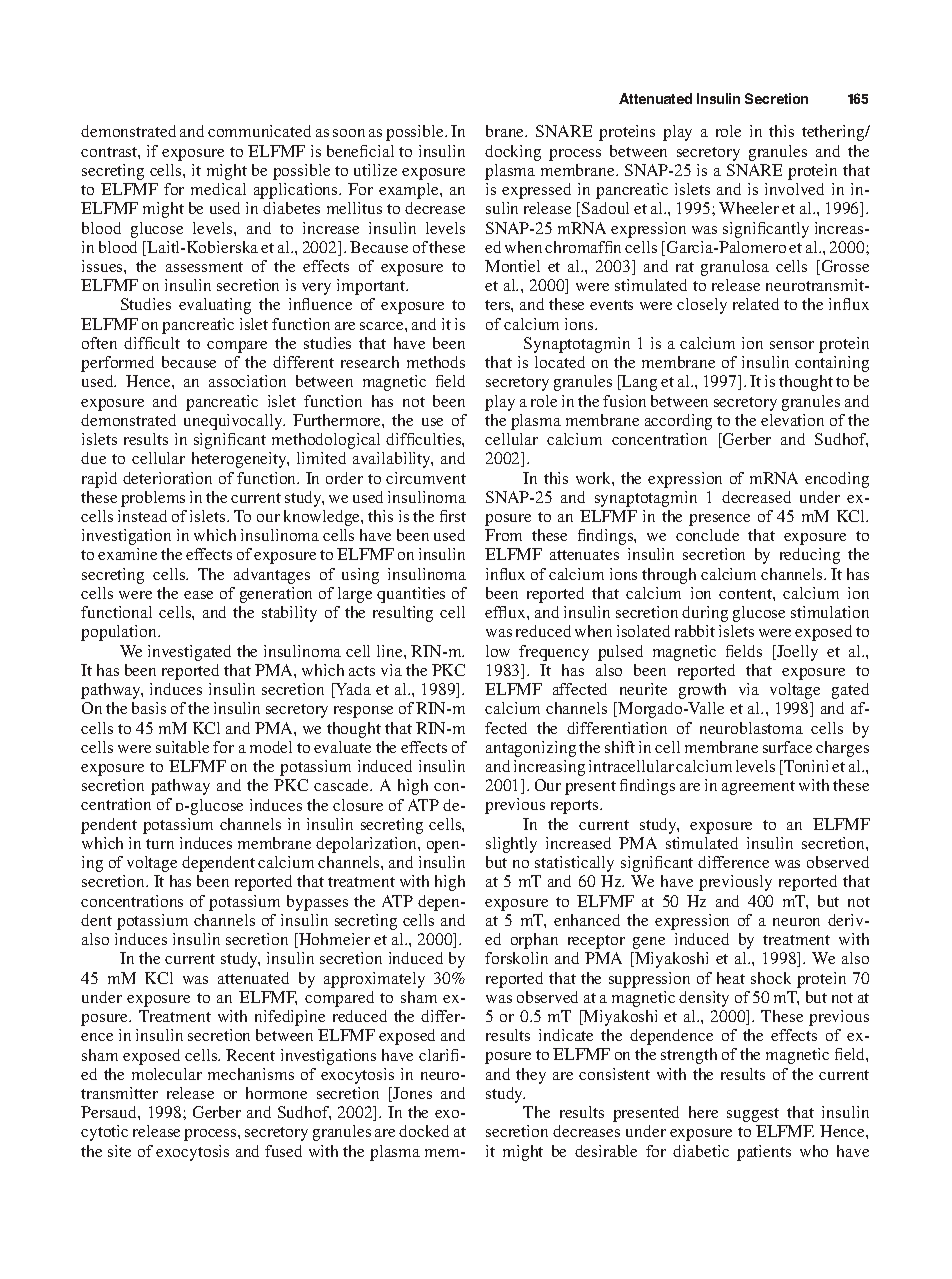 This document has height=1279, width=952. What do you see at coordinates (167, 1074) in the document?
I see `molecular` at bounding box center [167, 1074].
